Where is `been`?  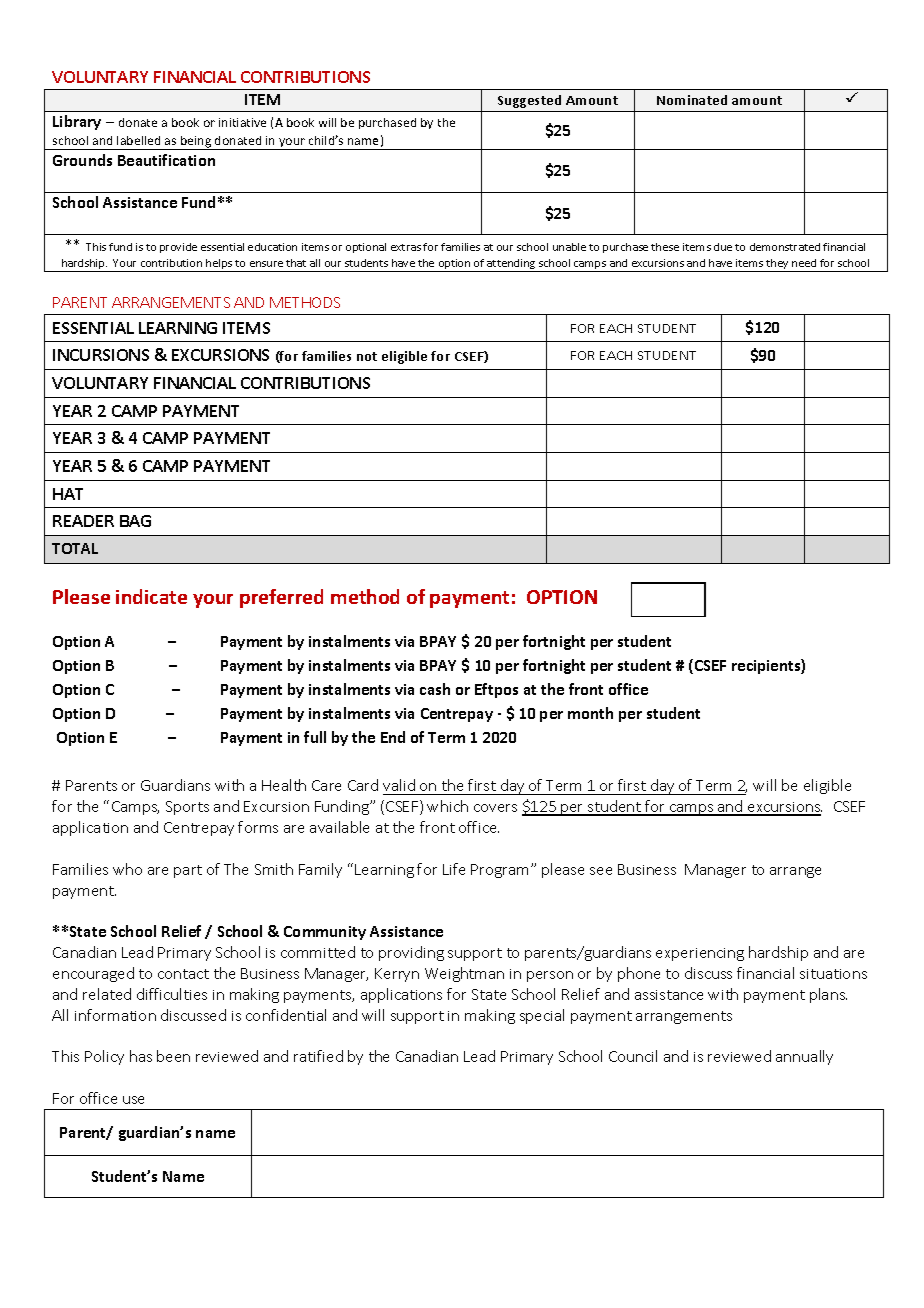
been is located at coordinates (173, 1056).
